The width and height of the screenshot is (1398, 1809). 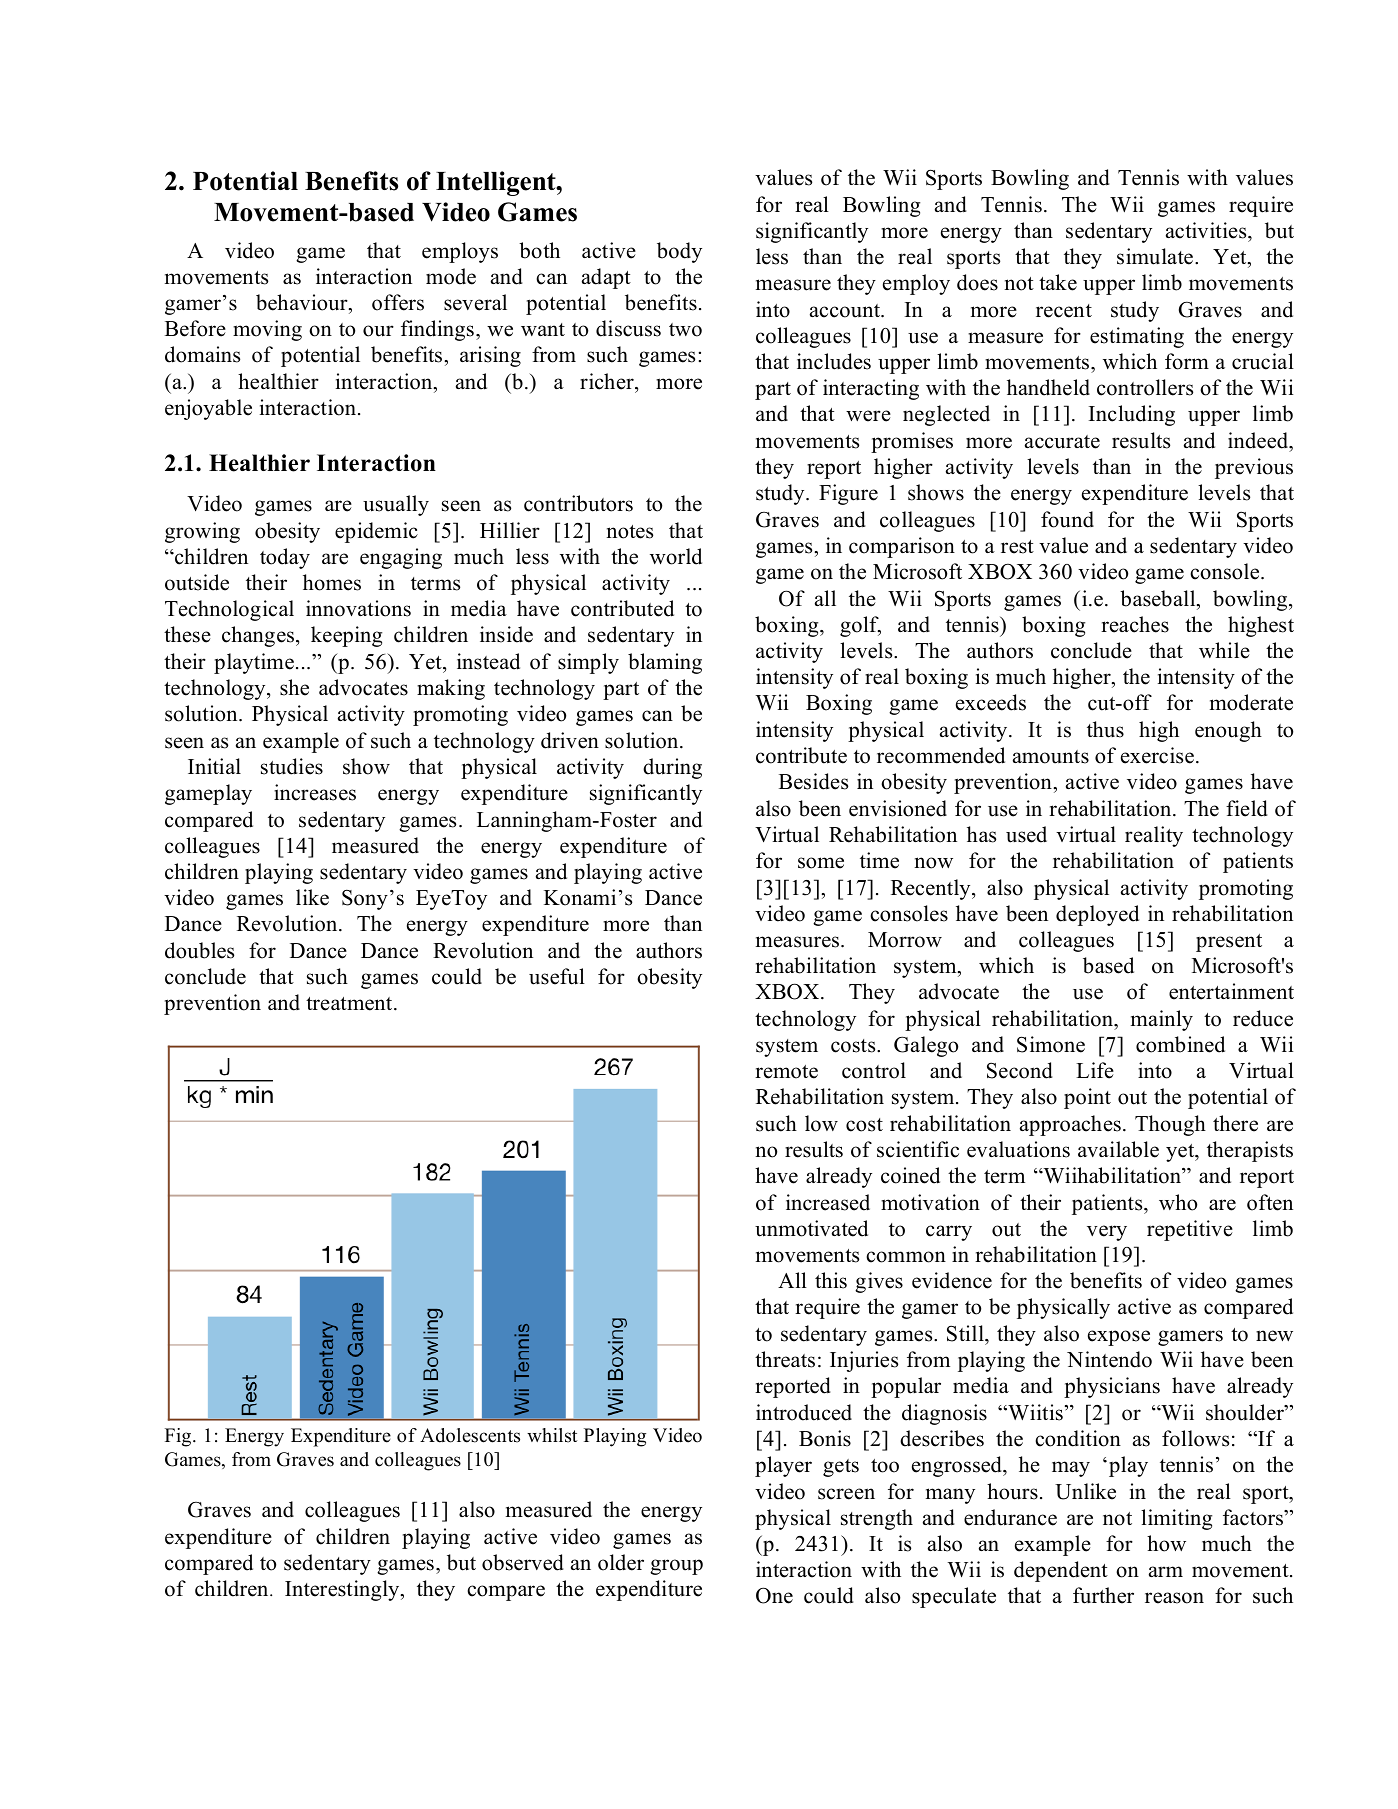 I want to click on deployed, so click(x=1097, y=915).
